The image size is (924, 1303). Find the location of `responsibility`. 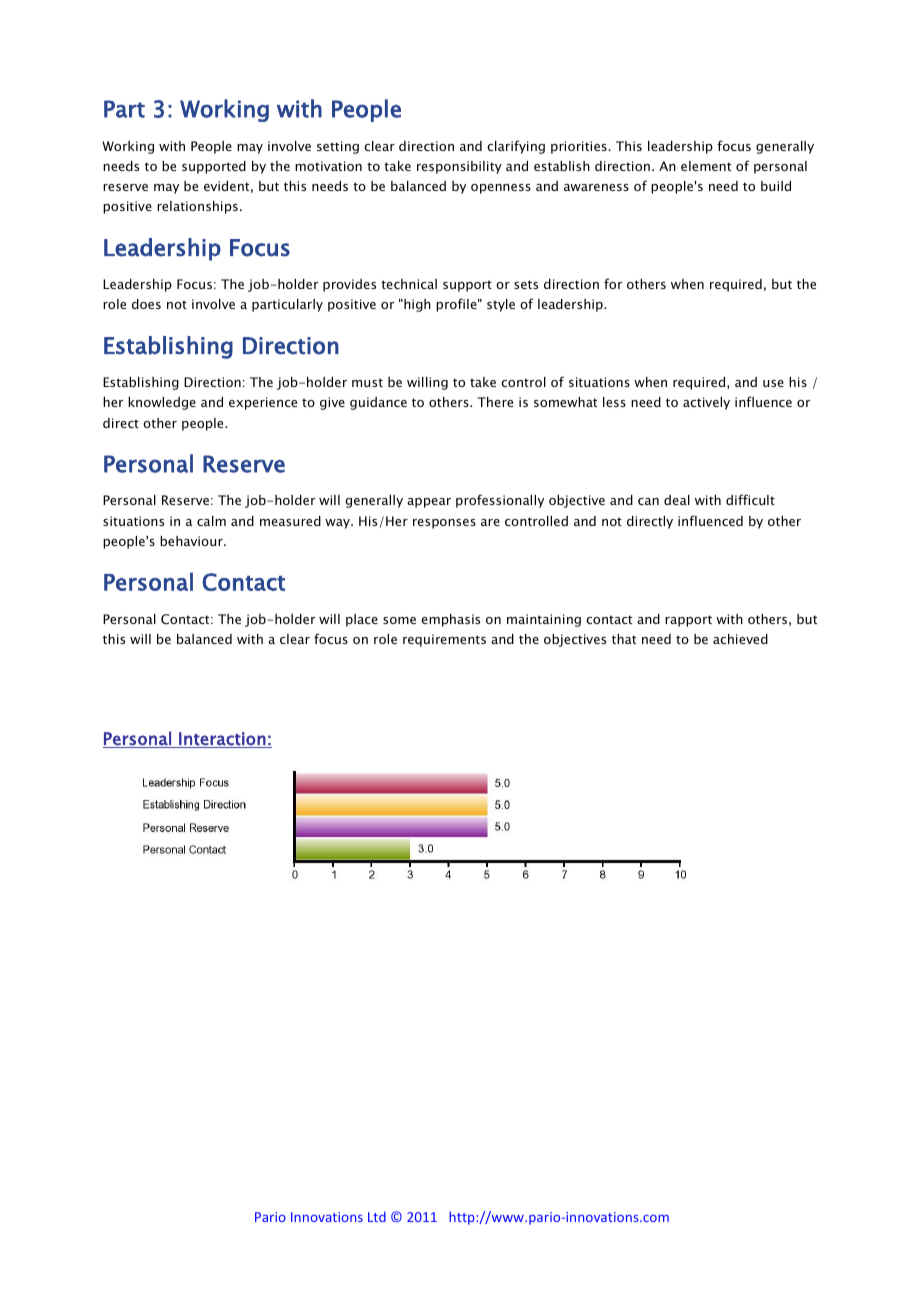

responsibility is located at coordinates (459, 167).
